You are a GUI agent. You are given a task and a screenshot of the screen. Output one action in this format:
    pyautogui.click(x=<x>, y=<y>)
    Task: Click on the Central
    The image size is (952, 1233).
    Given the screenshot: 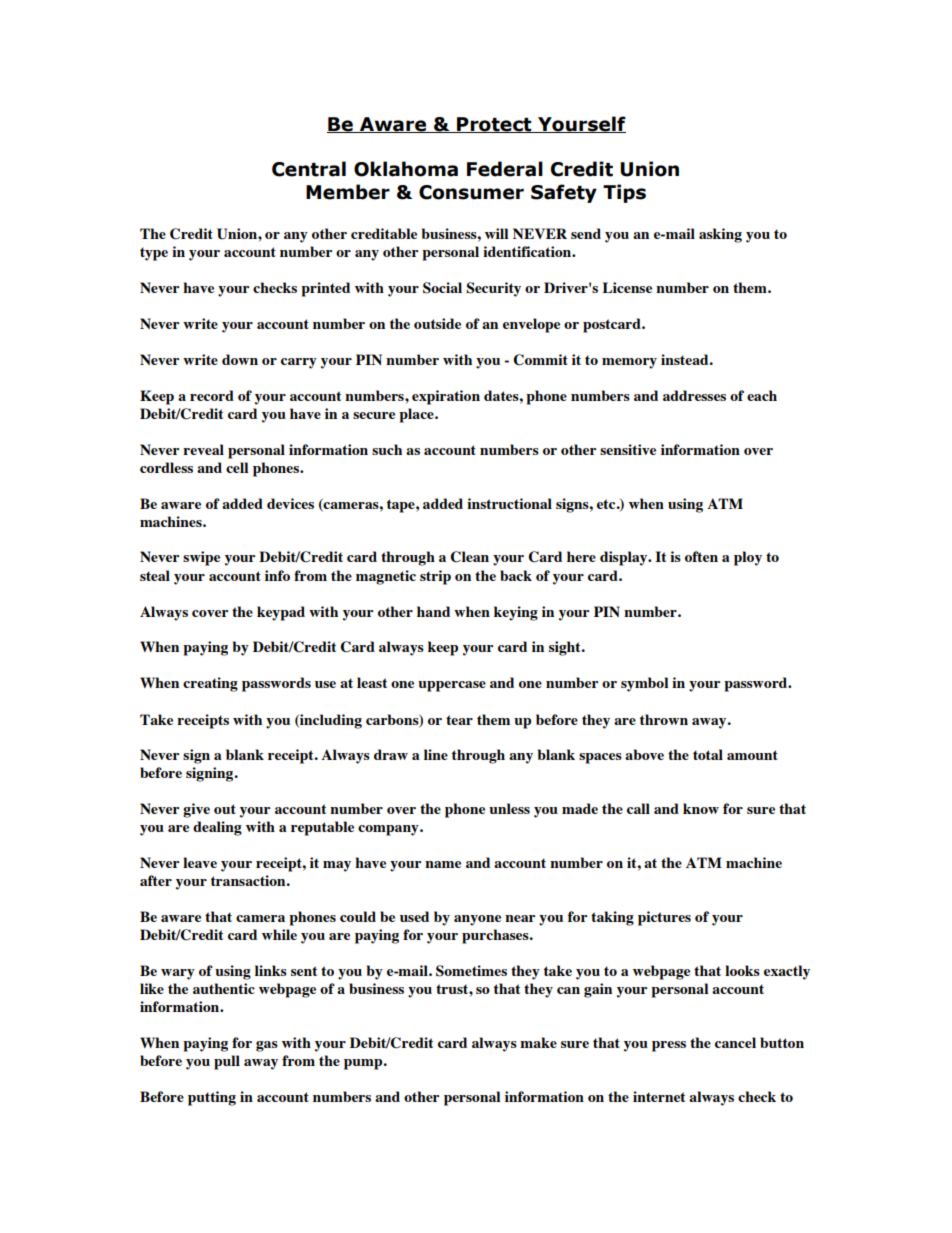 What is the action you would take?
    pyautogui.click(x=309, y=169)
